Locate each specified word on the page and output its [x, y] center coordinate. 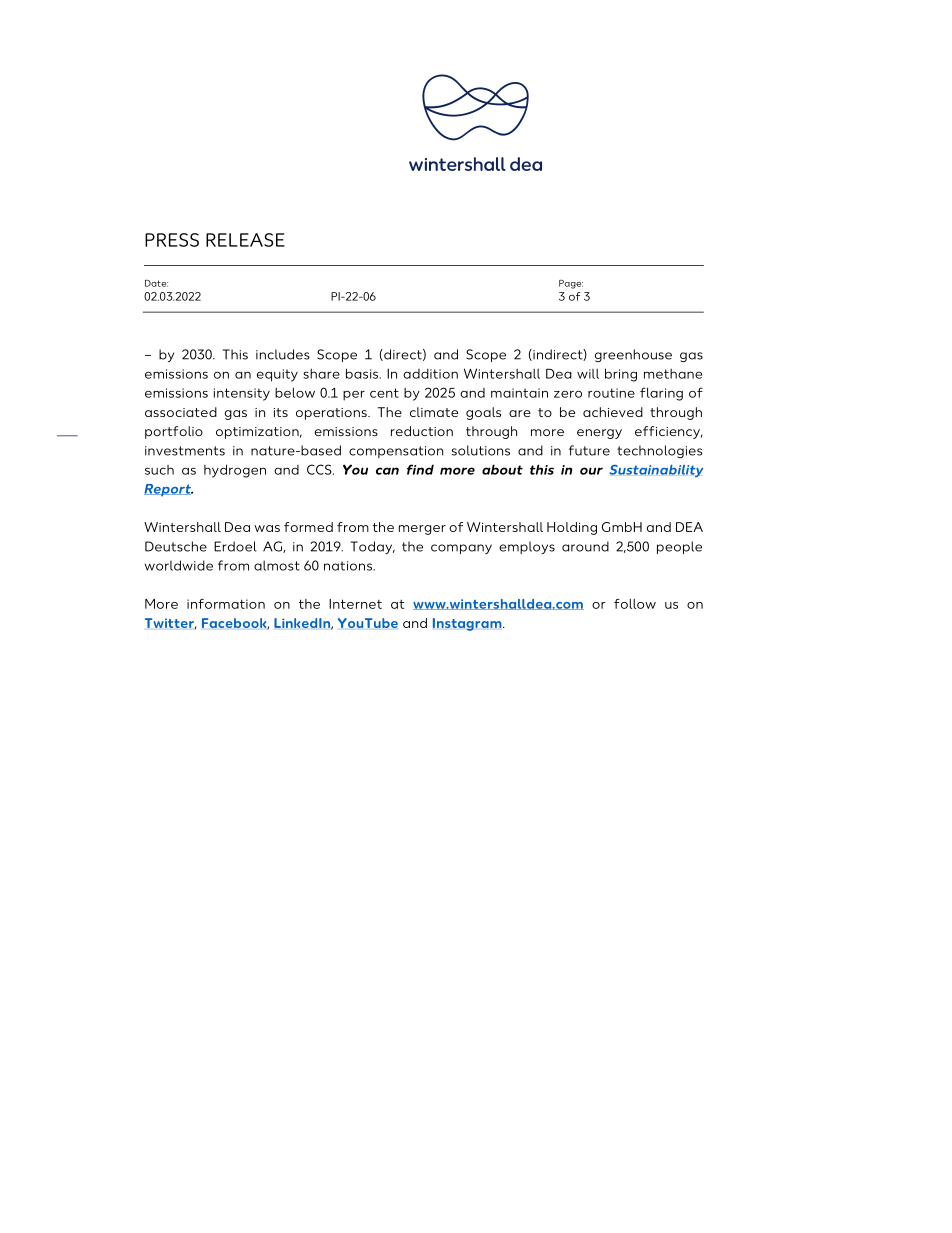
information [226, 604]
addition [430, 373]
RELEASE [245, 240]
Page [571, 284]
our [591, 471]
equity [277, 375]
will [588, 374]
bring [621, 375]
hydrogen [235, 471]
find [420, 469]
